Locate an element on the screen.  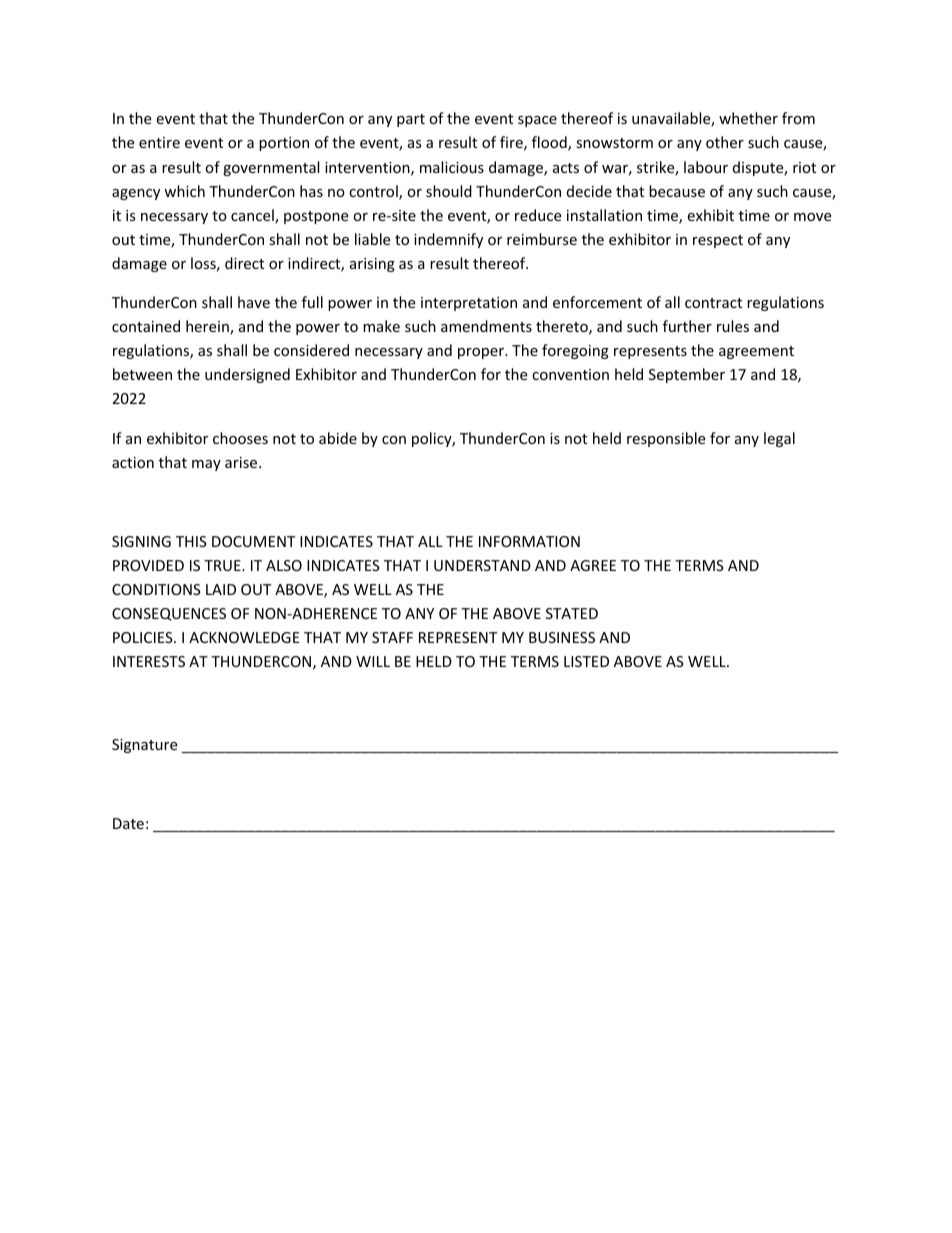
malicious is located at coordinates (452, 167).
